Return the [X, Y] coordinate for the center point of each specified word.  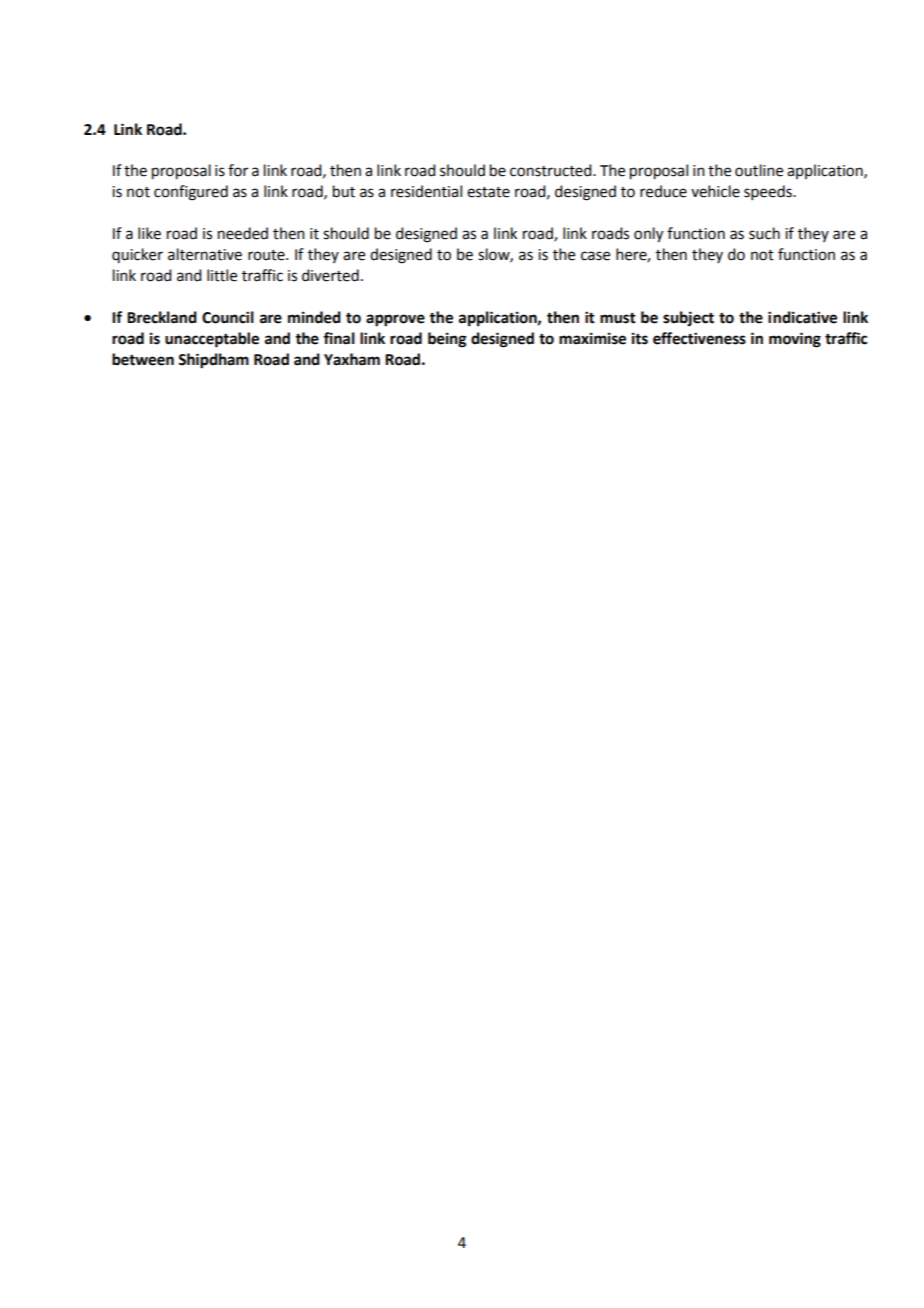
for [238, 170]
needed [243, 233]
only [648, 235]
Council [228, 317]
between [143, 359]
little [222, 275]
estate [488, 192]
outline [759, 170]
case [595, 256]
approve [395, 320]
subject [688, 319]
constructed [552, 170]
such [764, 233]
